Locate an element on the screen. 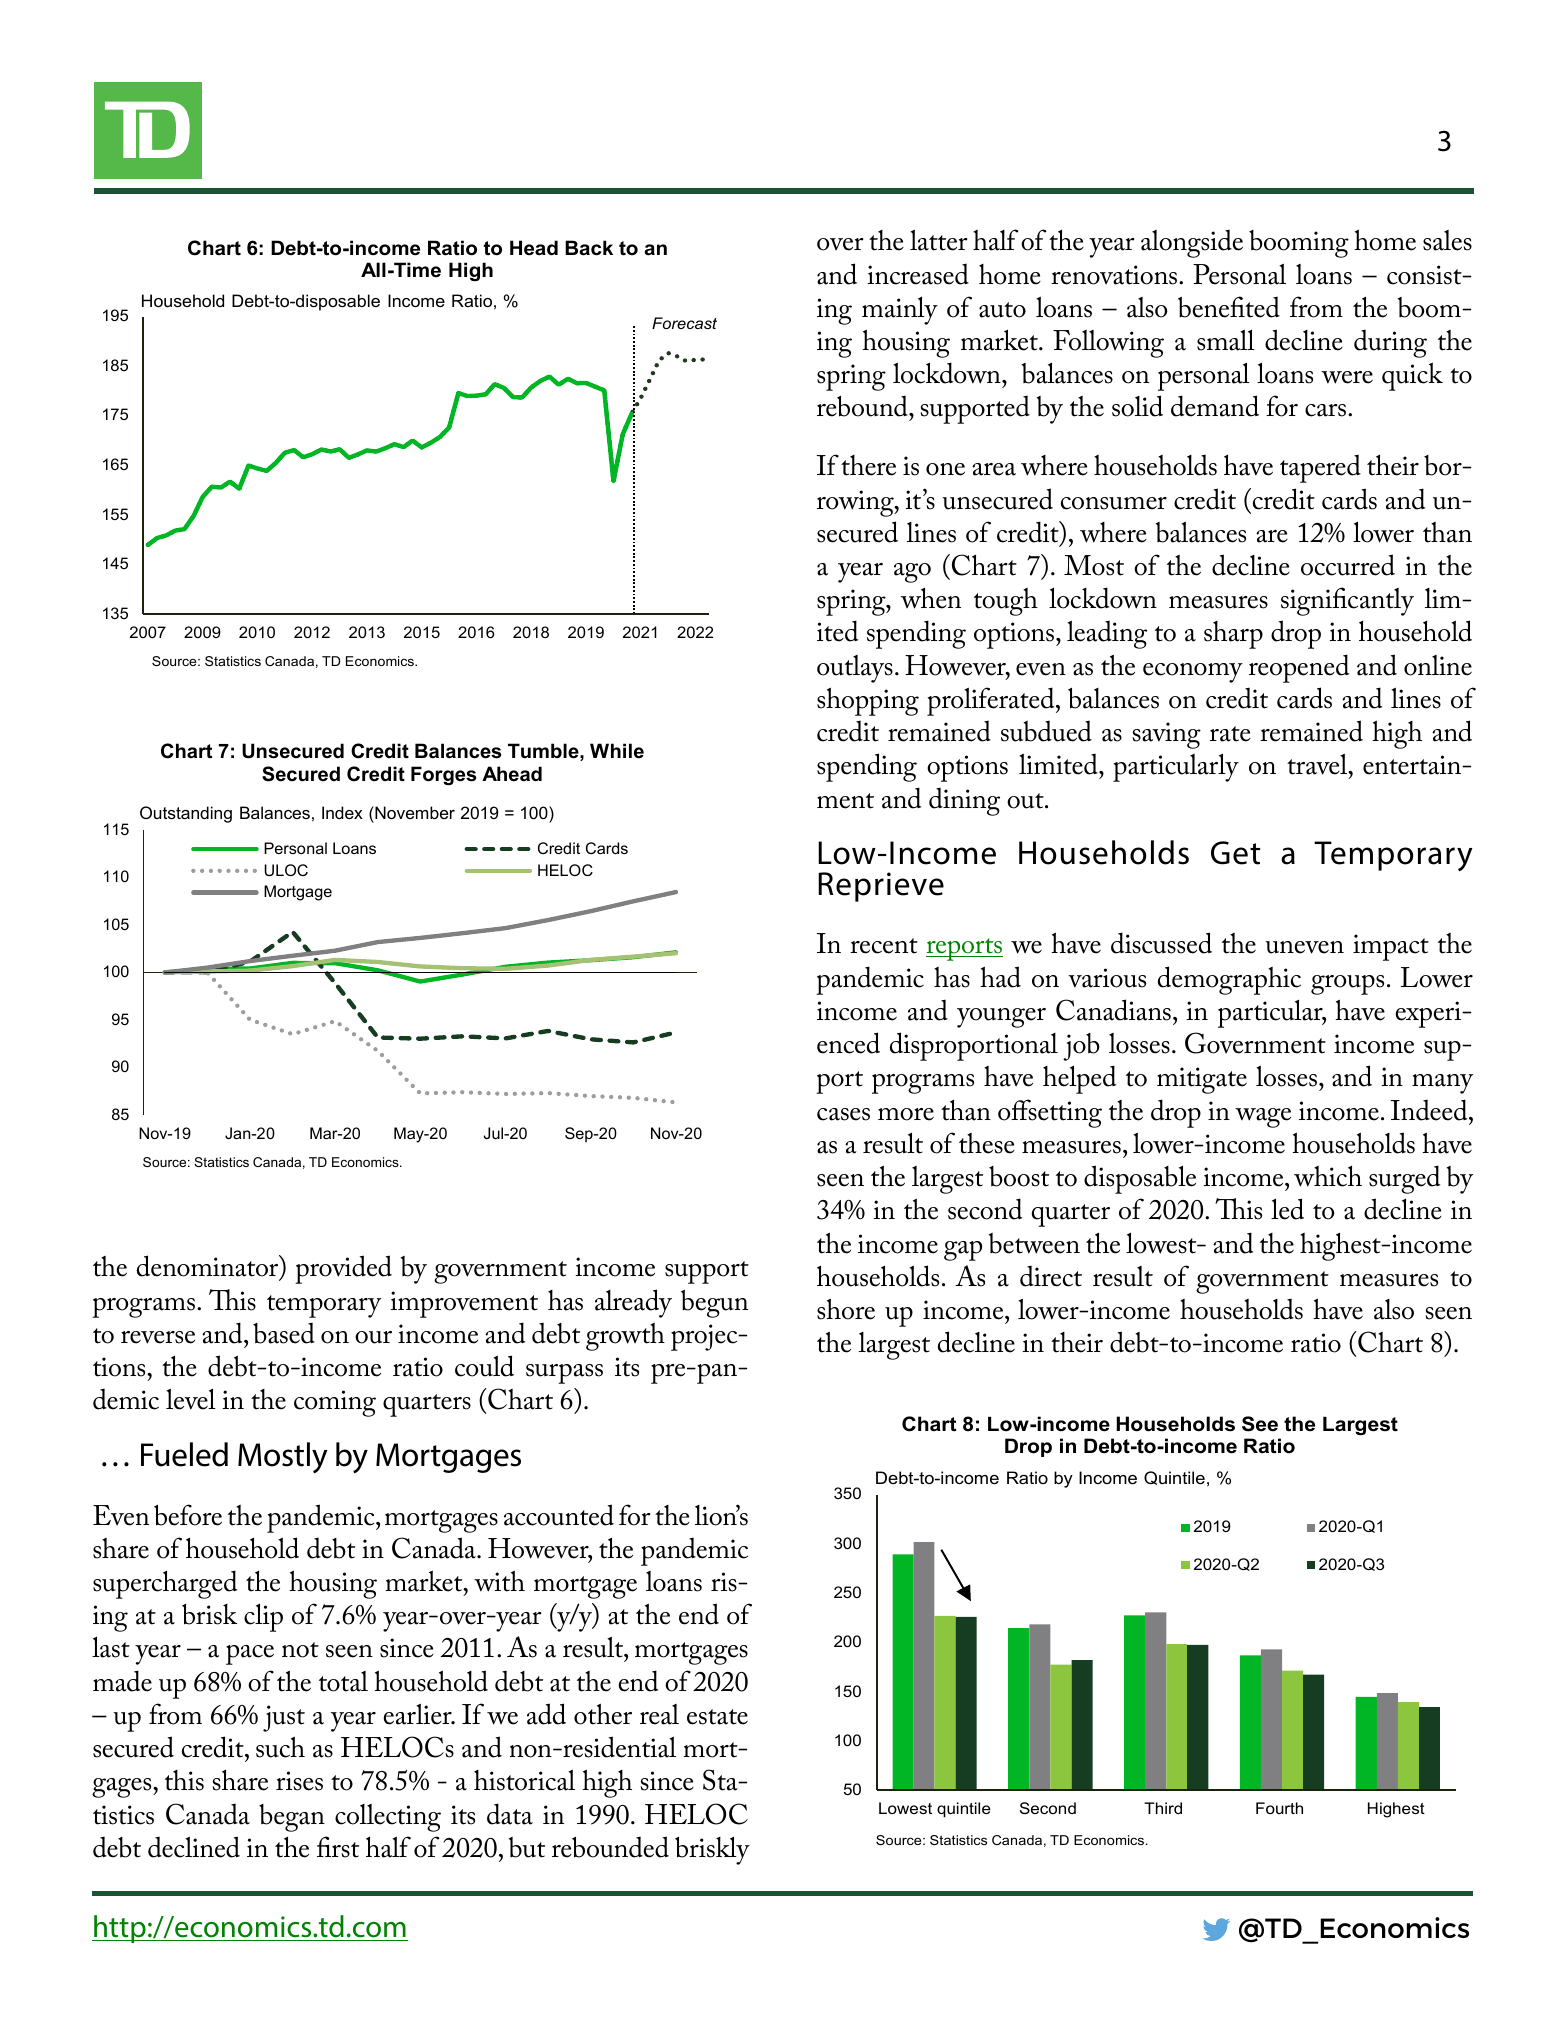 The image size is (1565, 2025). which is located at coordinates (1328, 1176).
